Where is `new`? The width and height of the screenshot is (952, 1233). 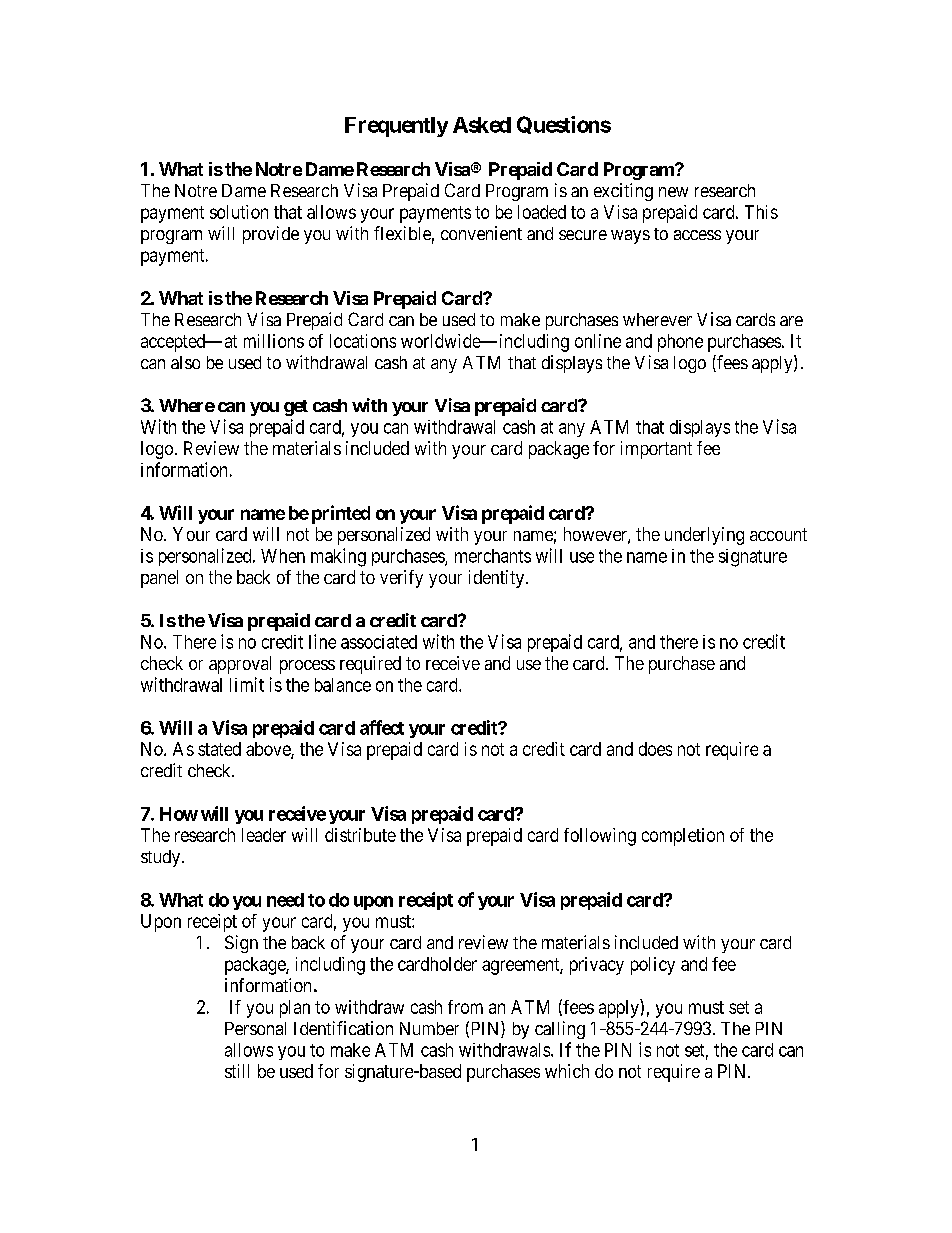
new is located at coordinates (673, 192).
